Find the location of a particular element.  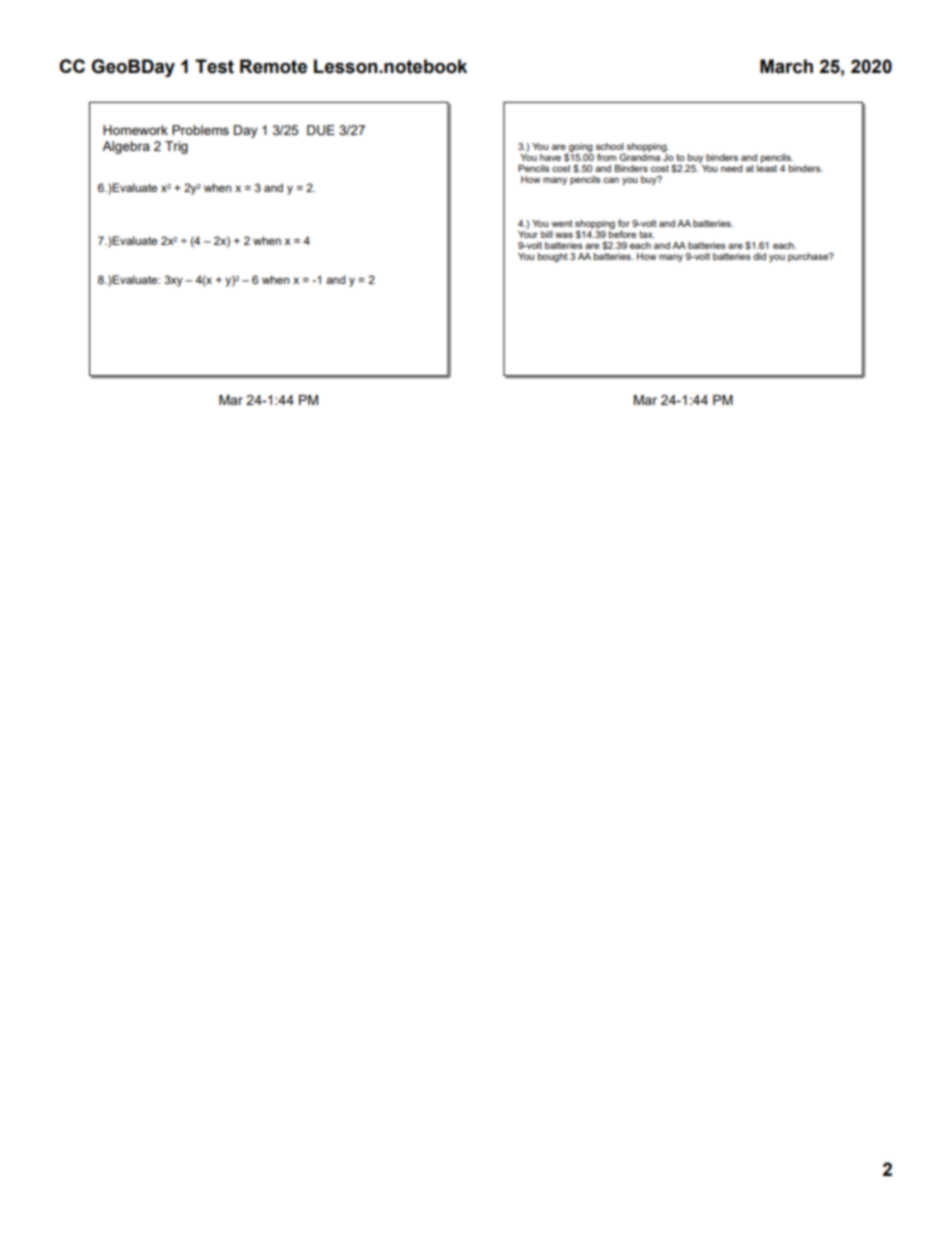

March is located at coordinates (786, 66).
